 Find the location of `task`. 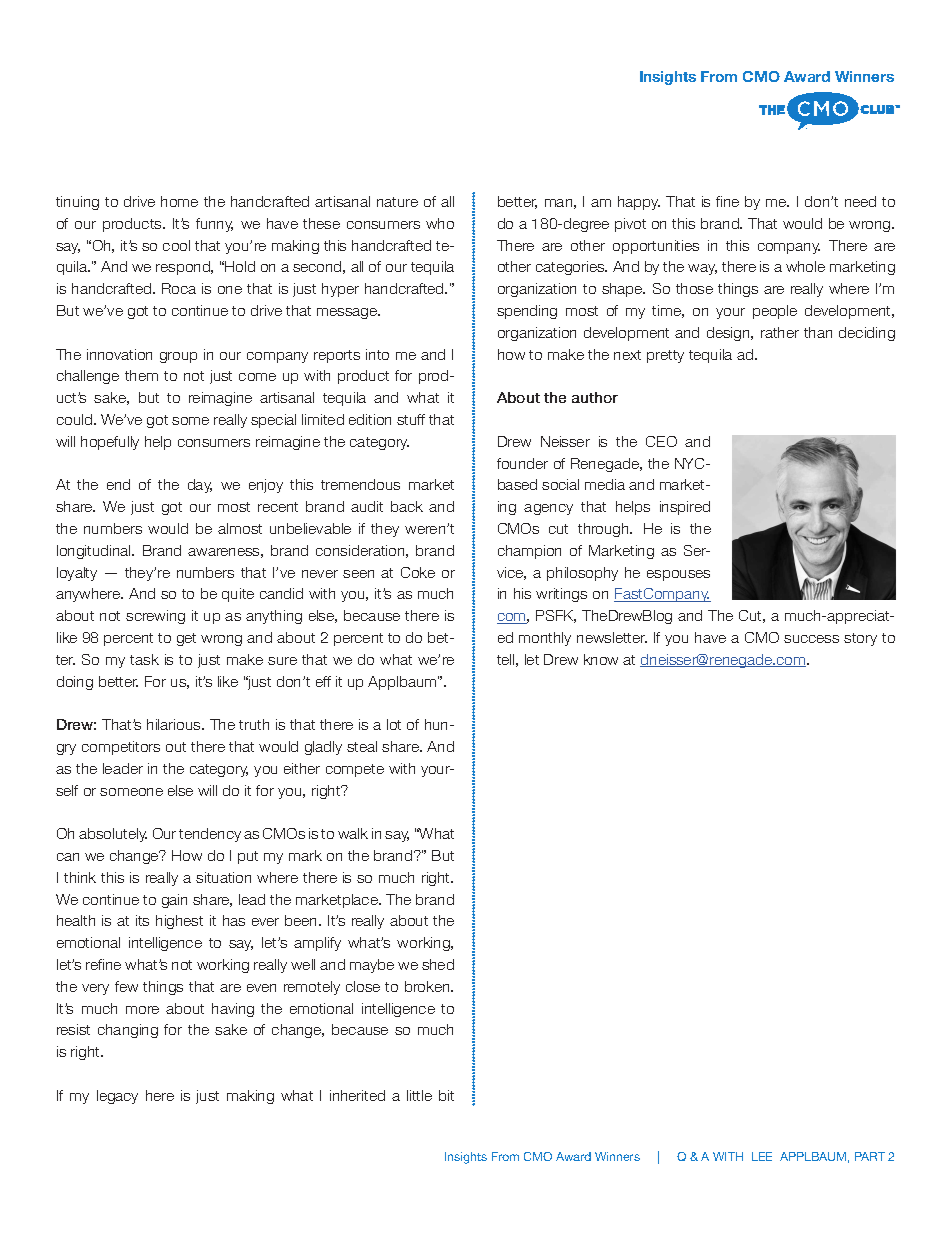

task is located at coordinates (144, 659).
